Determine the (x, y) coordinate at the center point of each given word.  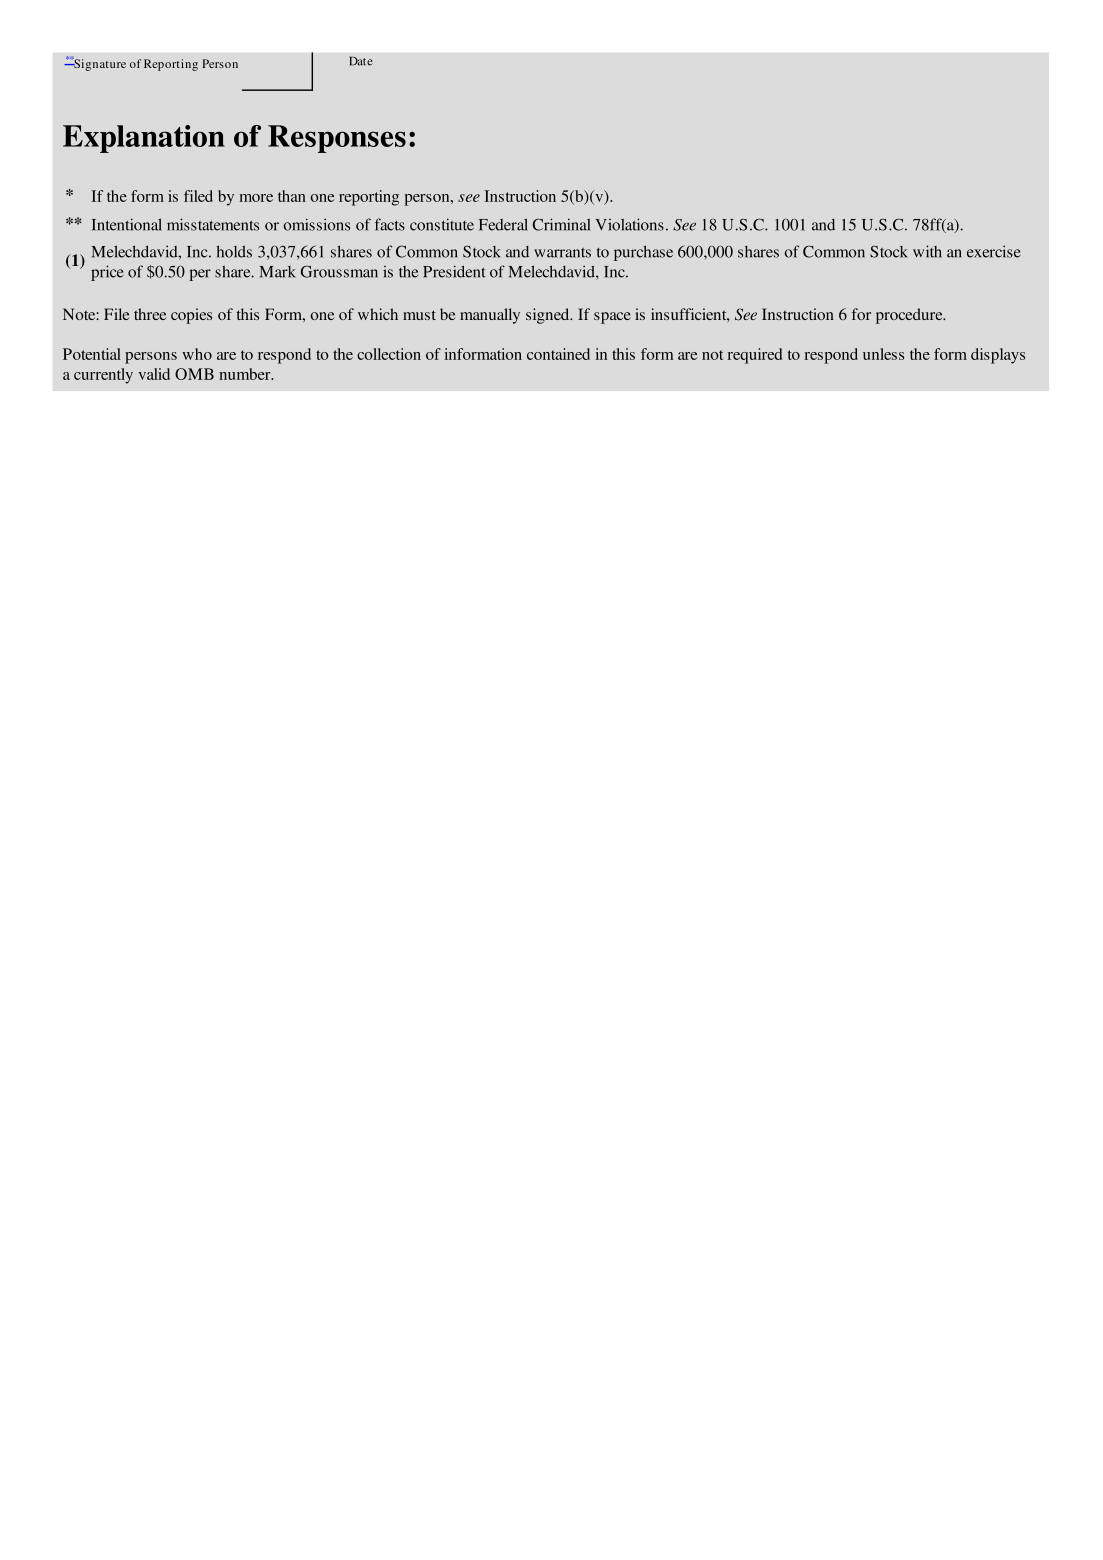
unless (883, 354)
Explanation (144, 139)
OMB (194, 374)
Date (361, 61)
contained (558, 354)
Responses (337, 139)
